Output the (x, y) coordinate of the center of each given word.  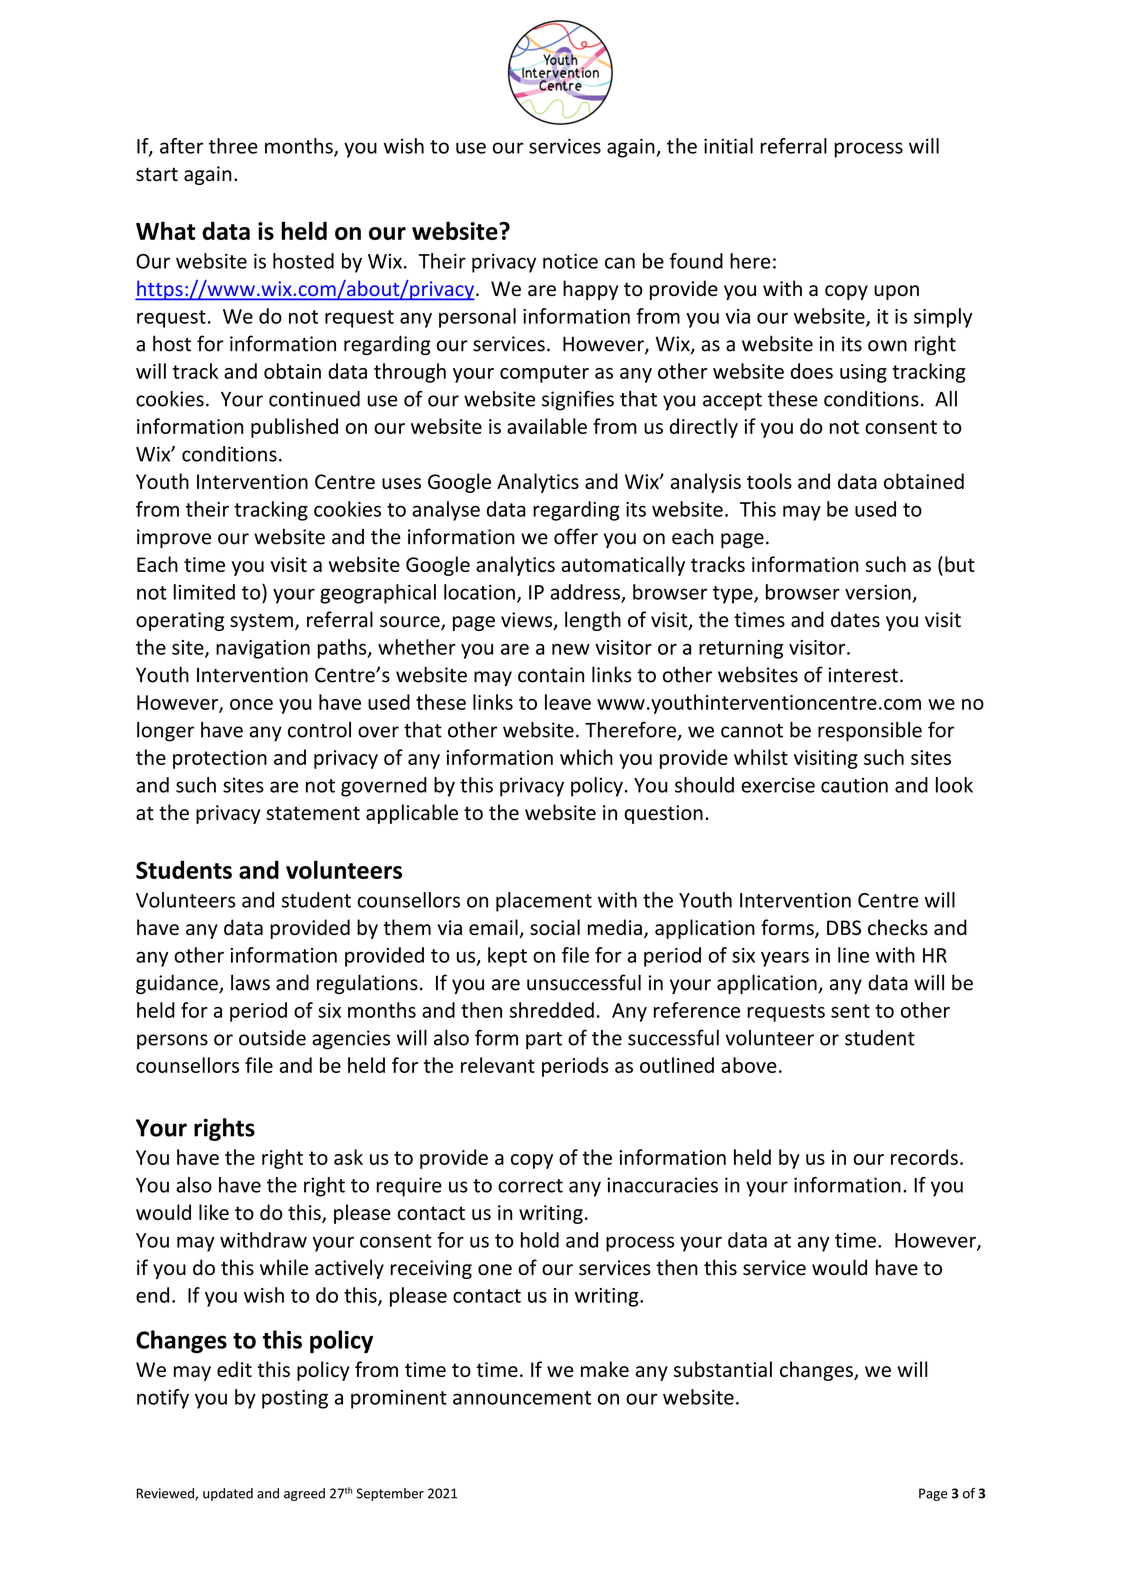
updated (228, 1494)
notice (570, 261)
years (785, 959)
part (544, 1041)
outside (272, 1038)
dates (855, 619)
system (261, 622)
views (528, 621)
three (233, 146)
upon (896, 292)
